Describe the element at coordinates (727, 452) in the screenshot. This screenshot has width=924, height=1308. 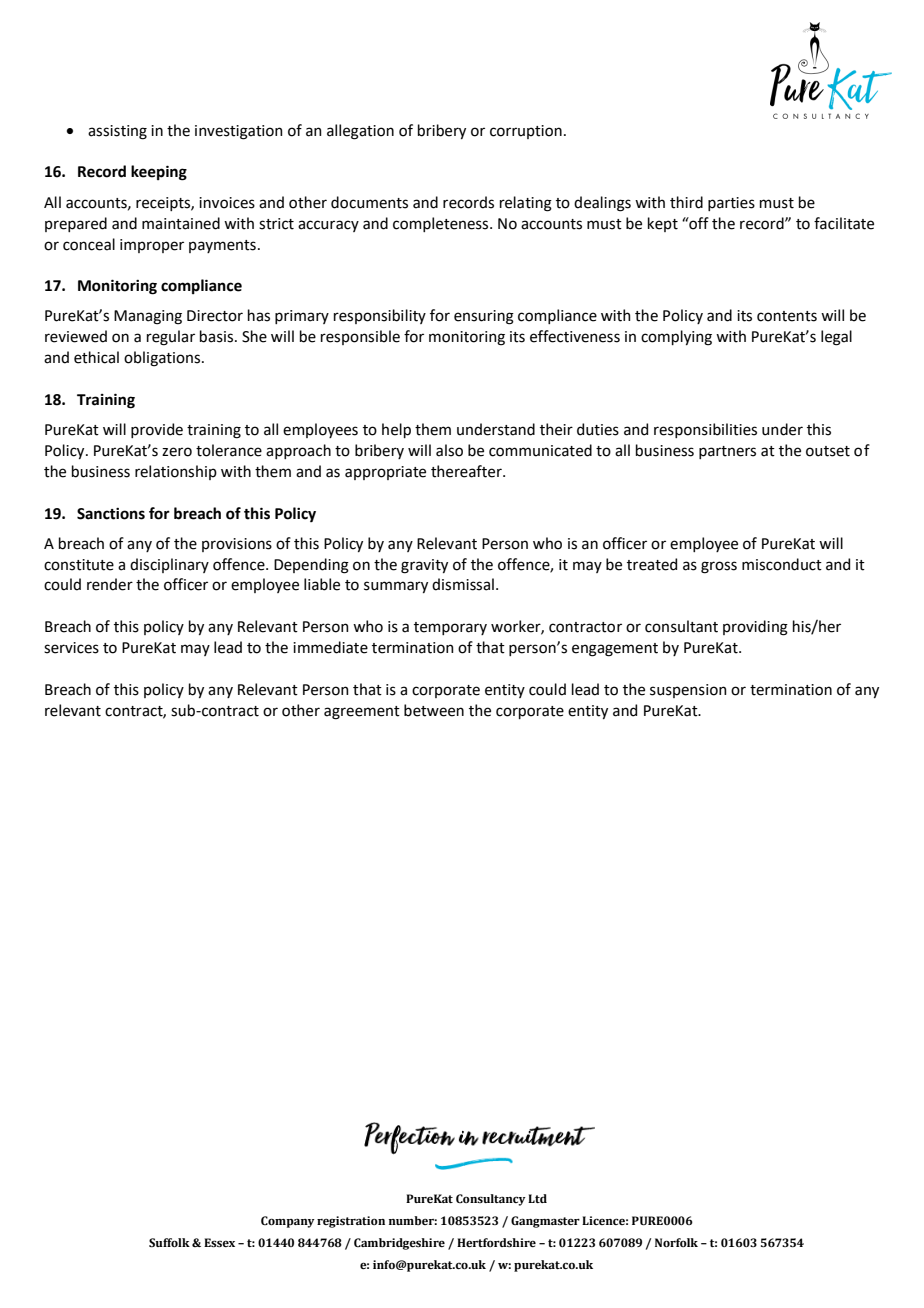
I see `partners` at that location.
